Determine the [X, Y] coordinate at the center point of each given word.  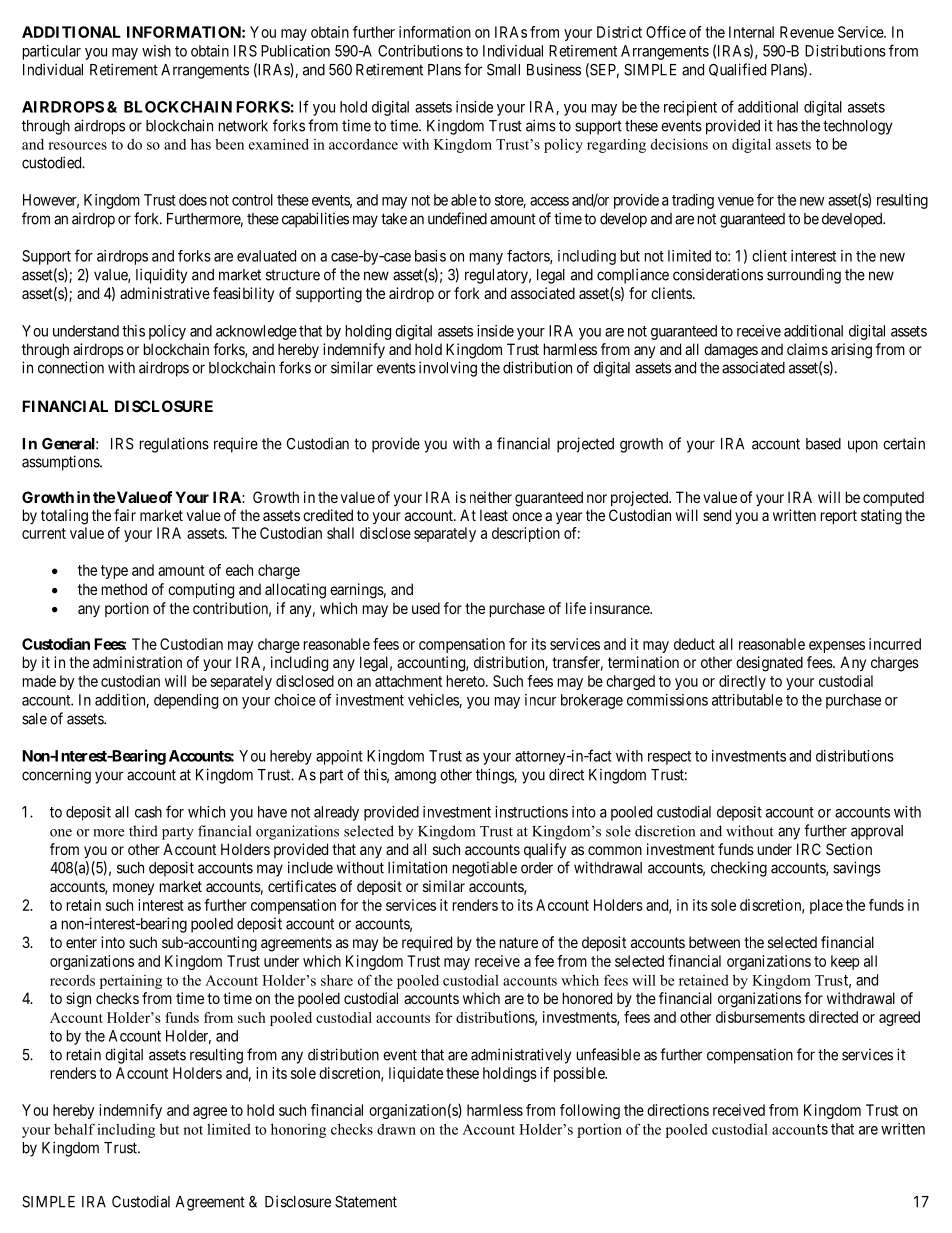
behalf [74, 1129]
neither [491, 497]
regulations [174, 445]
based [823, 444]
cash [148, 812]
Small [503, 70]
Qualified [737, 70]
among [415, 777]
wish [156, 51]
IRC [809, 849]
